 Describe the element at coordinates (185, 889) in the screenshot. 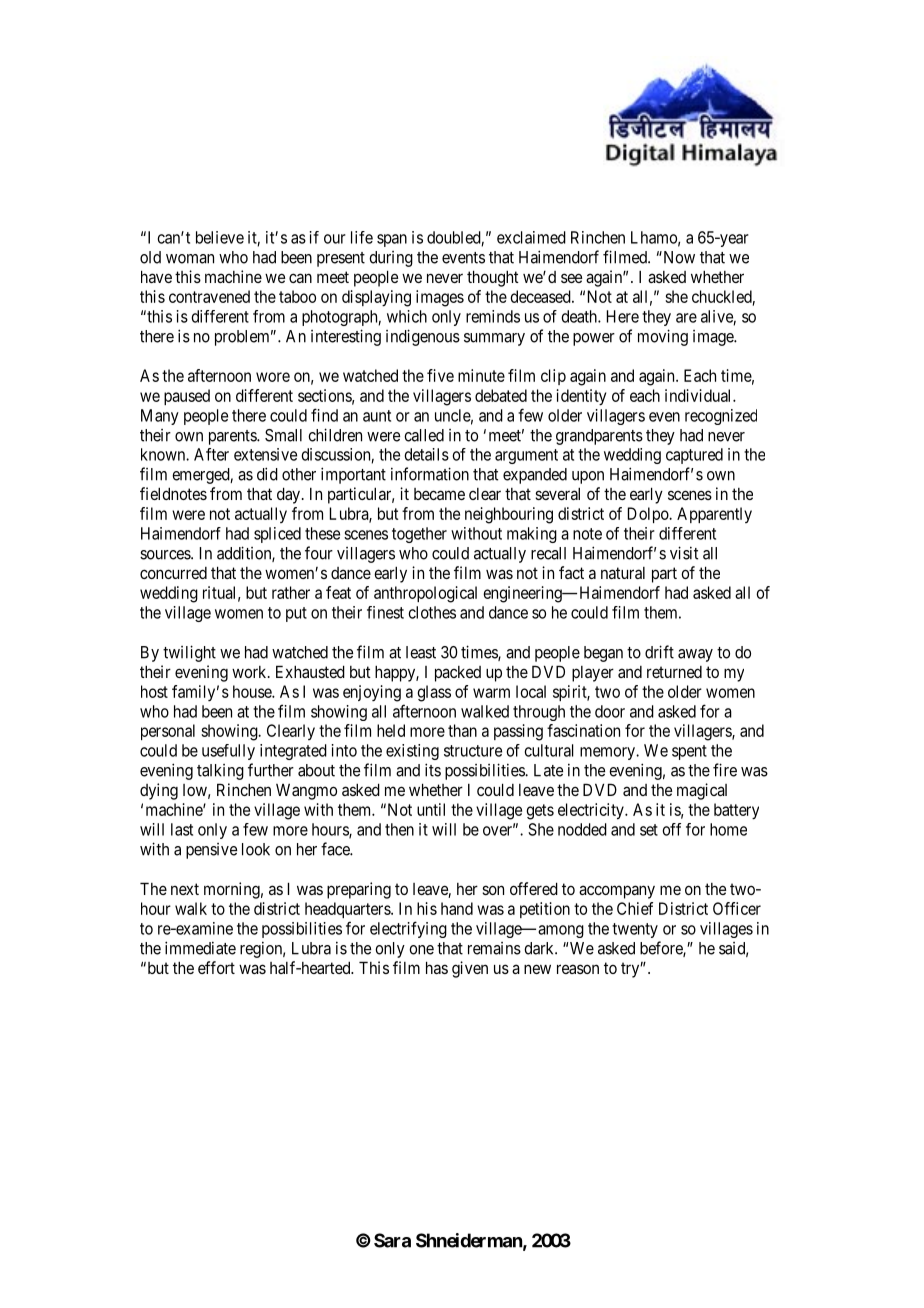

I see `next` at that location.
